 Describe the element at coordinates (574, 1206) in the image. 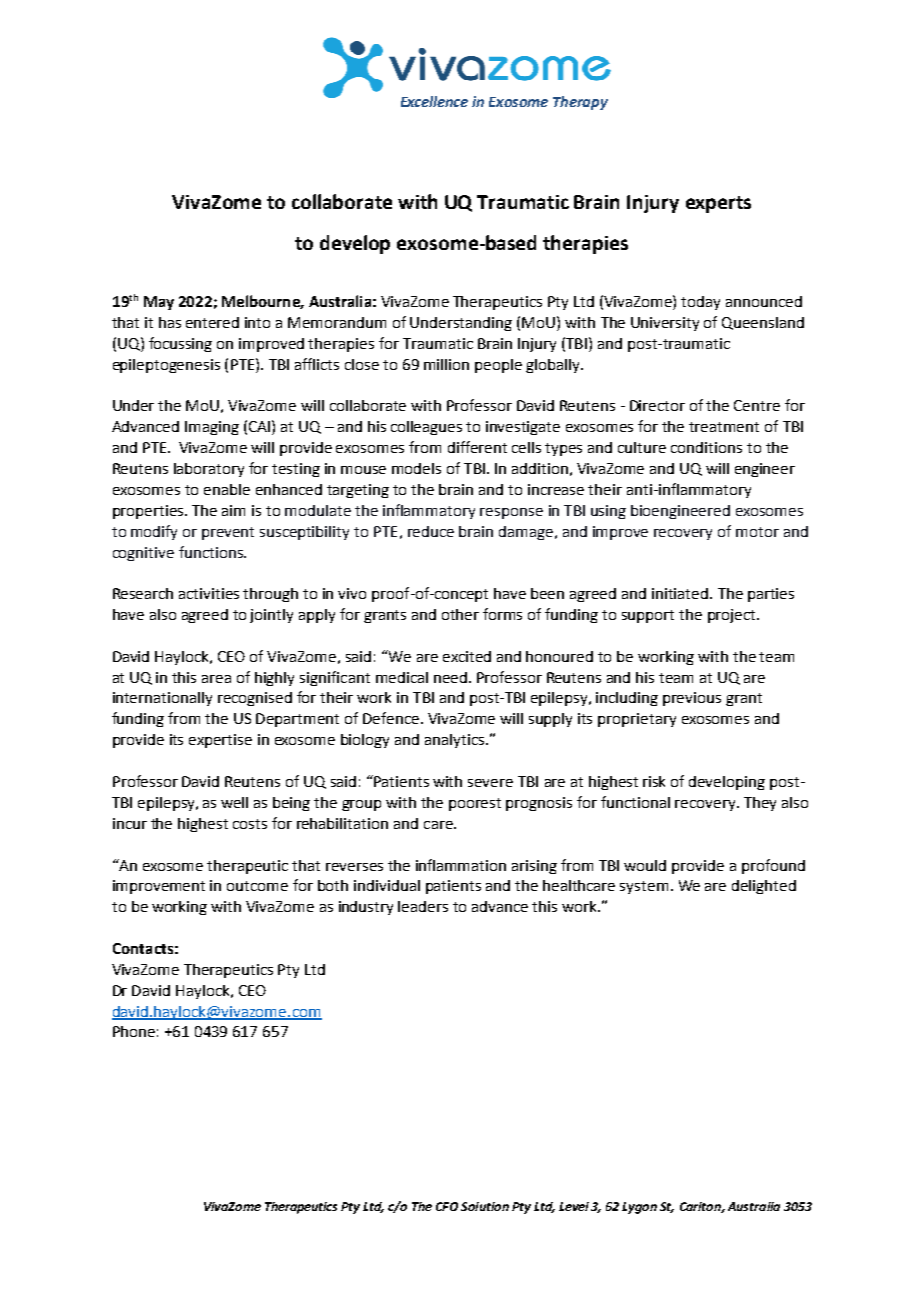

I see `Level` at that location.
